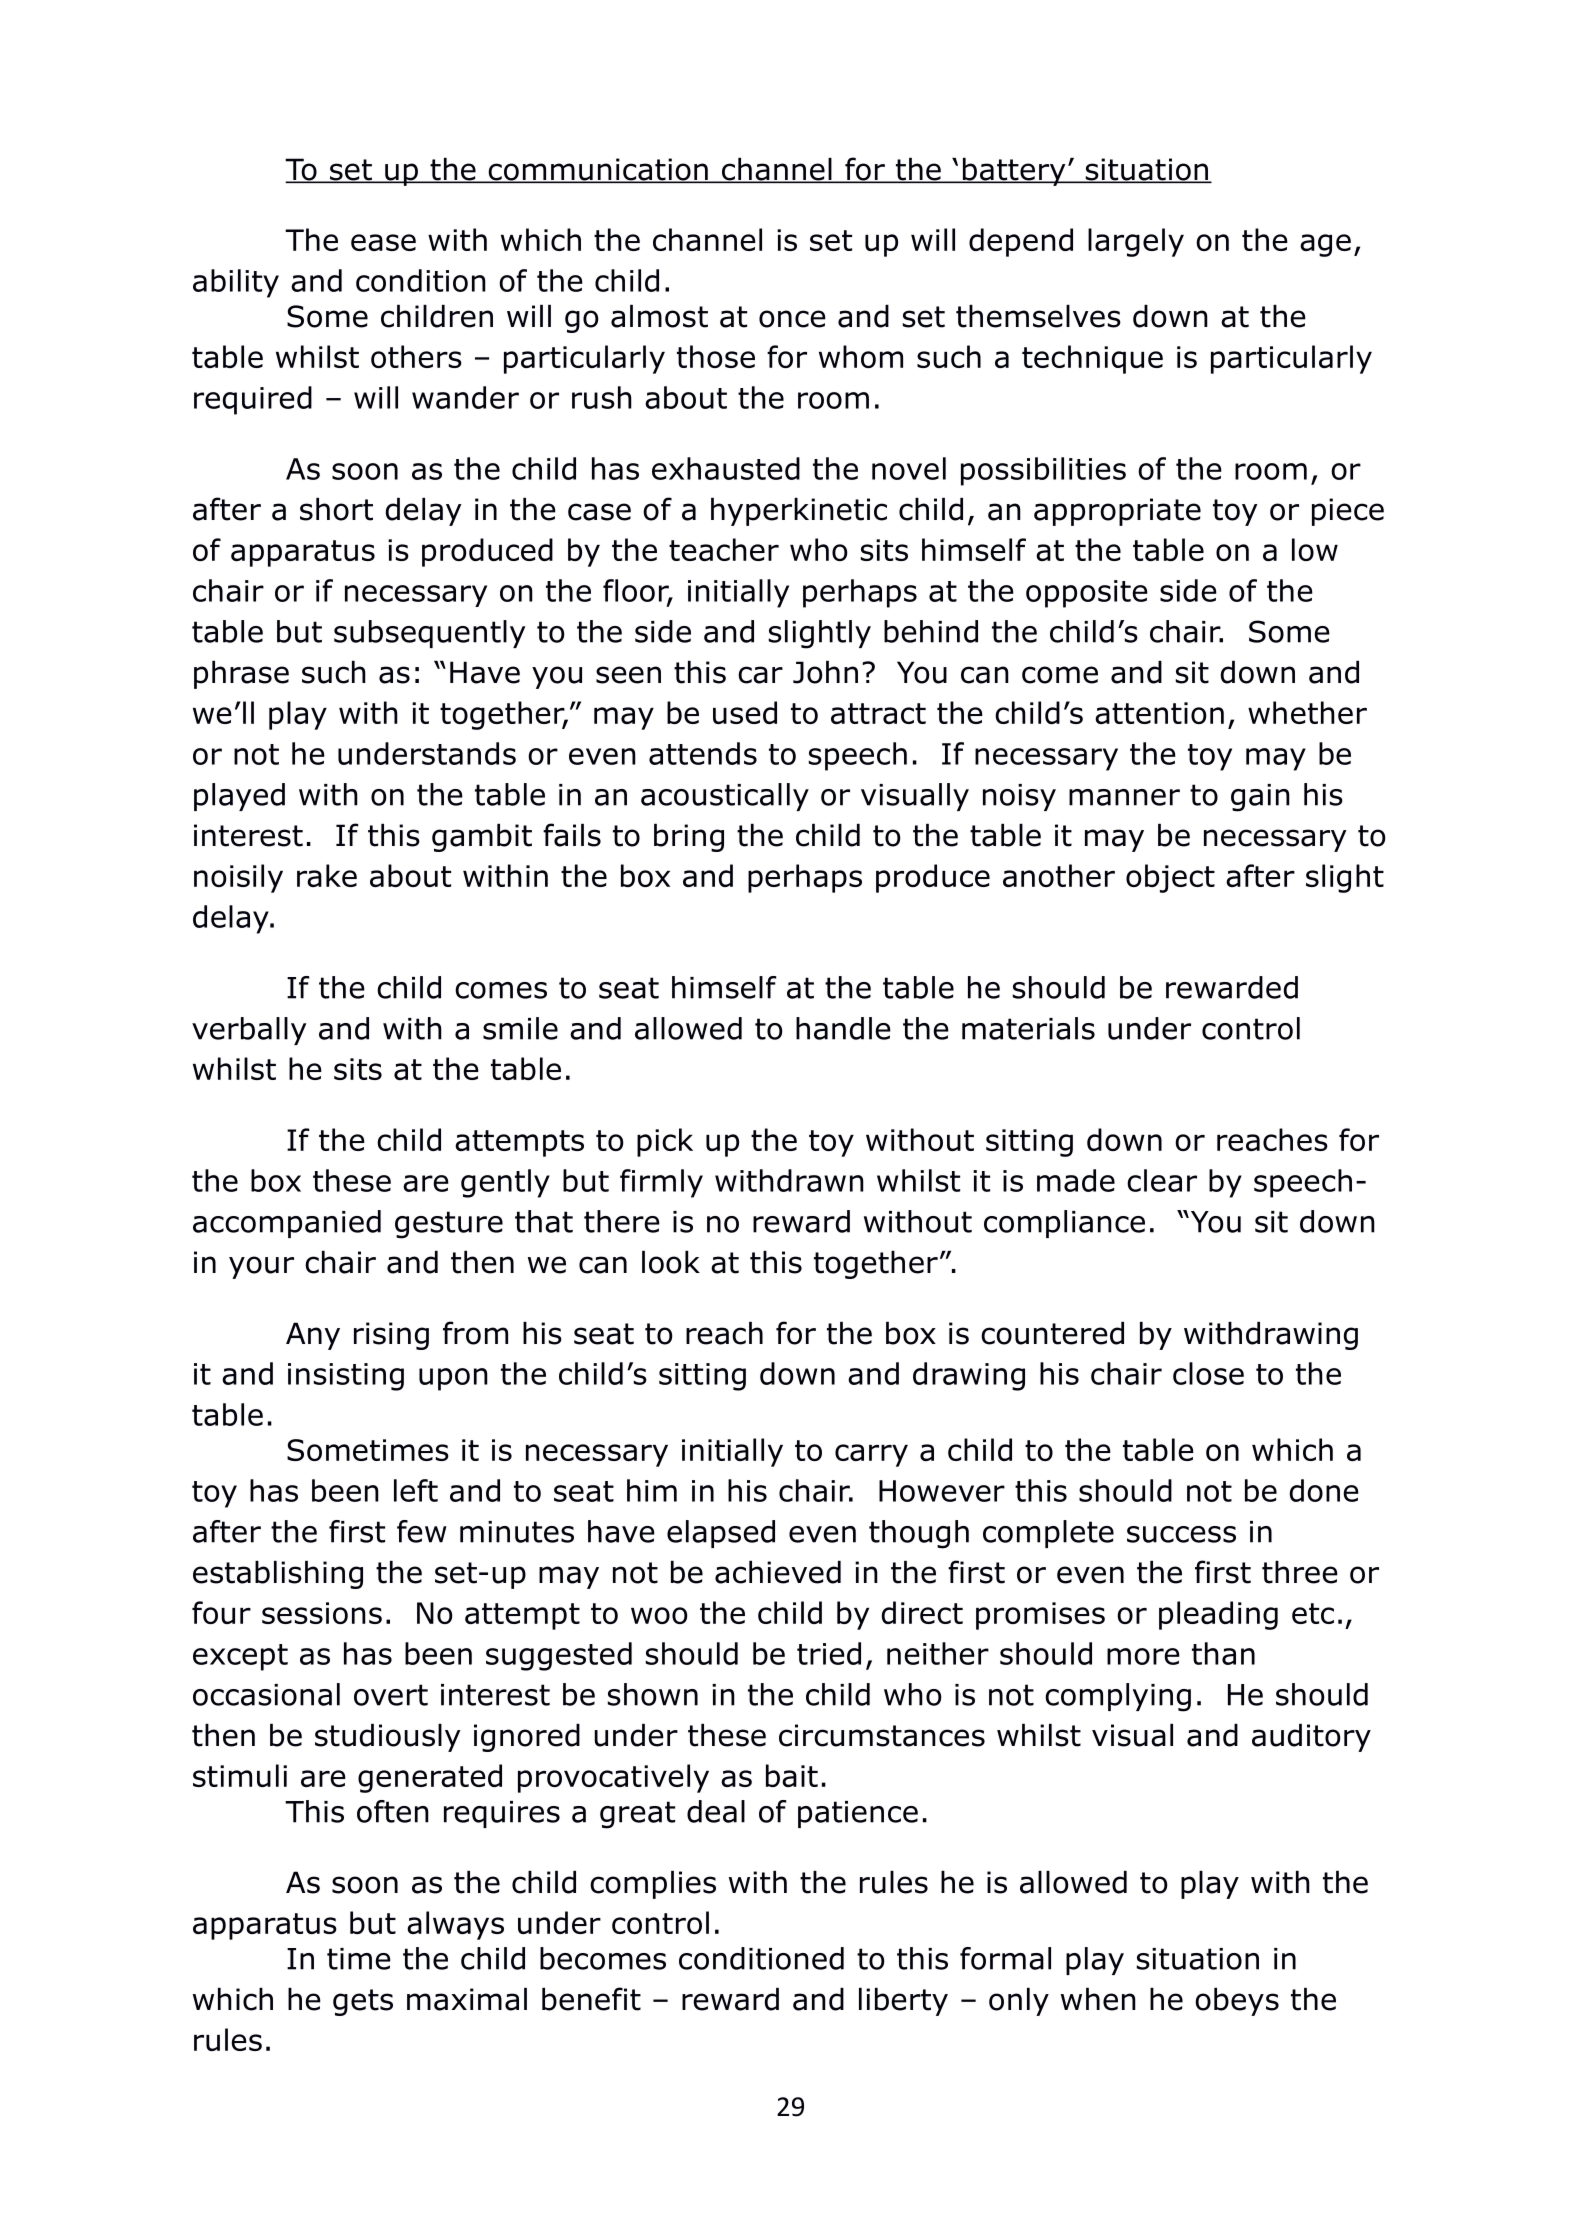 Image resolution: width=1580 pixels, height=2235 pixels. Describe the element at coordinates (1162, 1180) in the screenshot. I see `clear` at that location.
